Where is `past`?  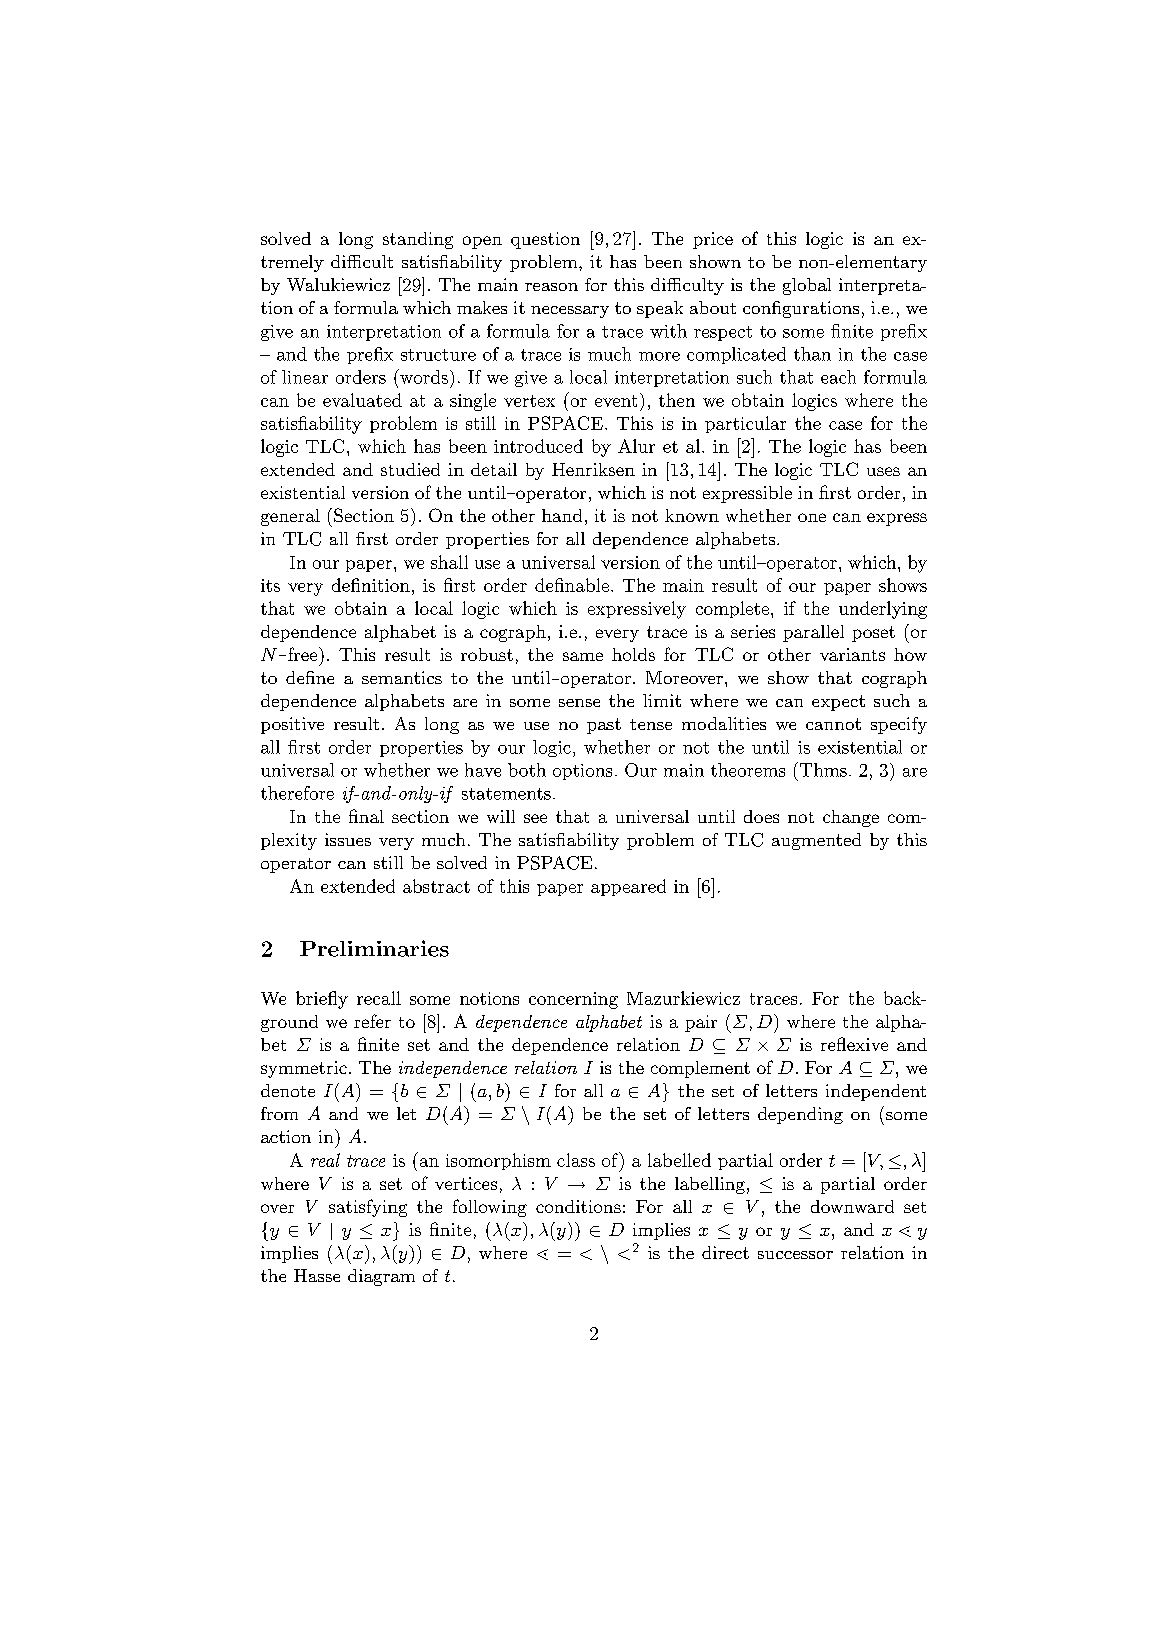
past is located at coordinates (604, 726).
